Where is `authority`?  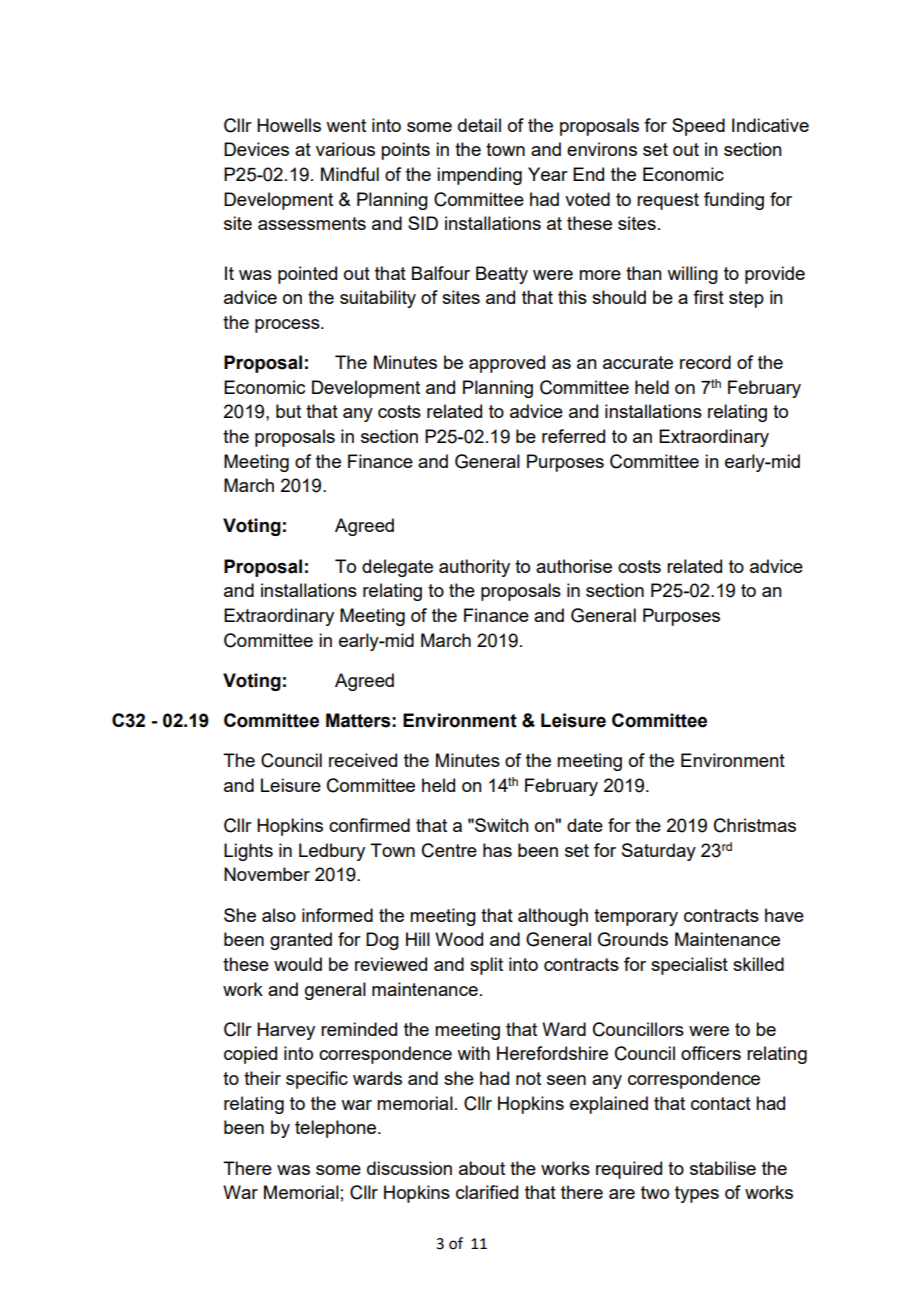
authority is located at coordinates (474, 568).
